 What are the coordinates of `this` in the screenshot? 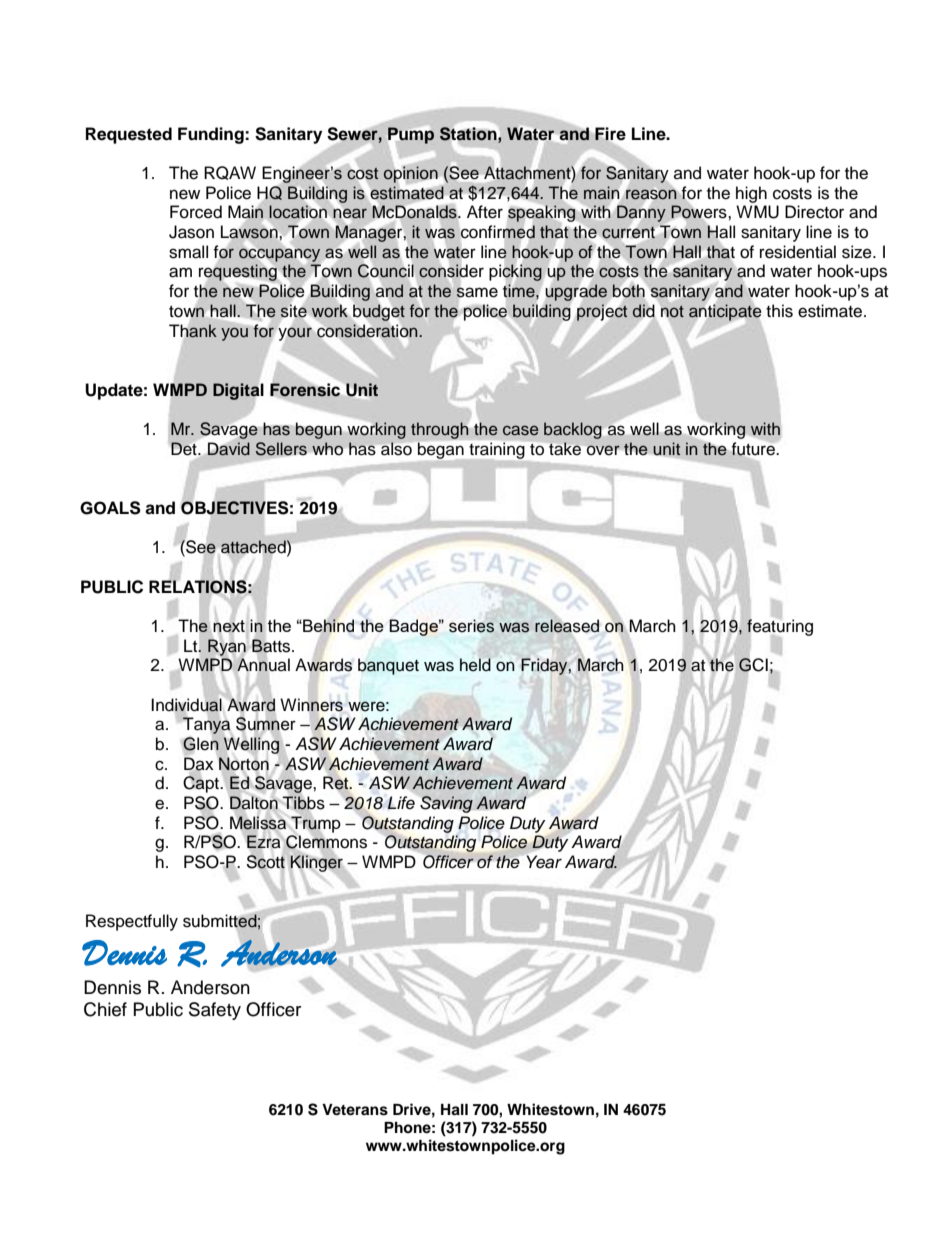 It's located at (779, 311).
